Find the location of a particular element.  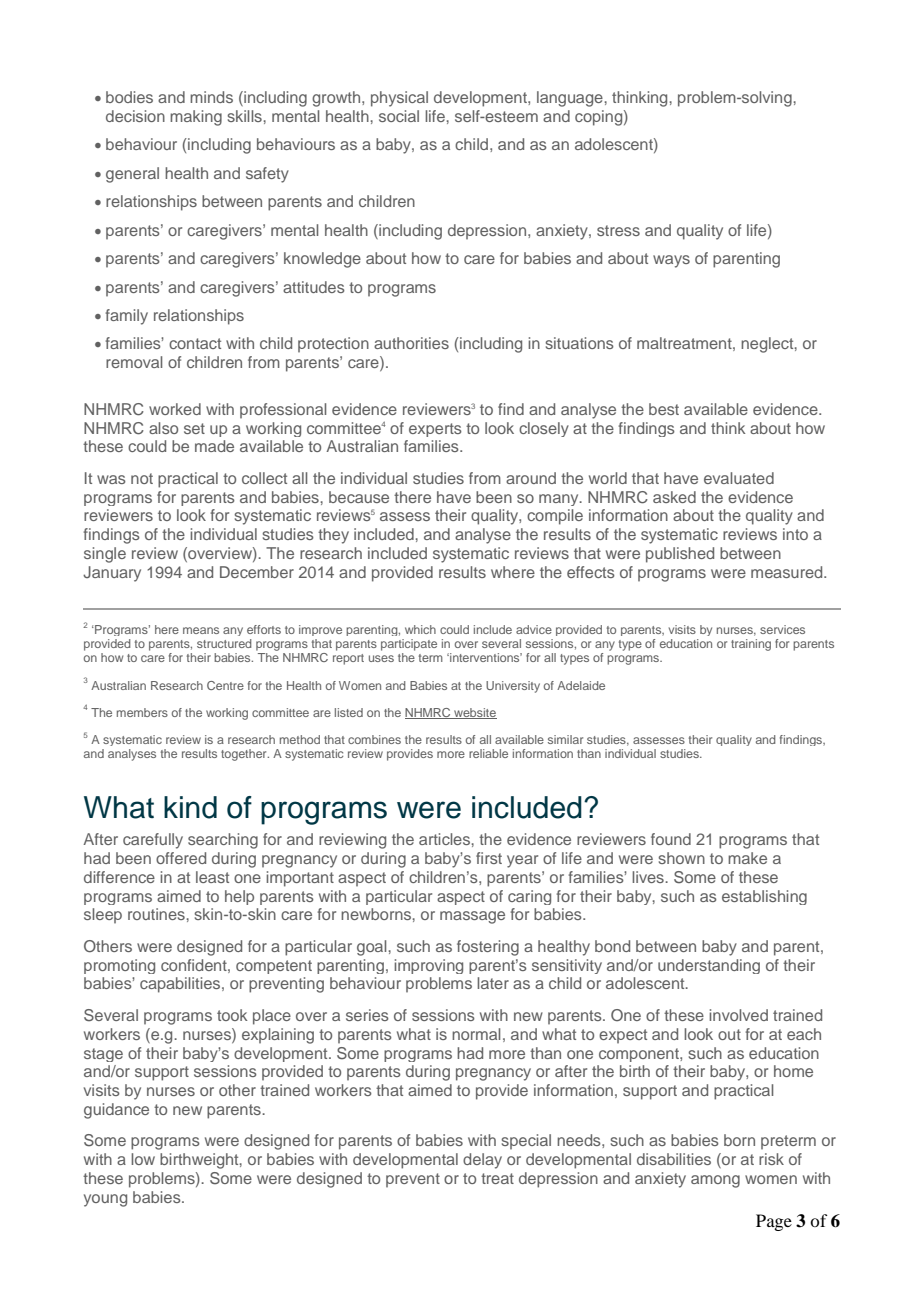

participate is located at coordinates (409, 645).
